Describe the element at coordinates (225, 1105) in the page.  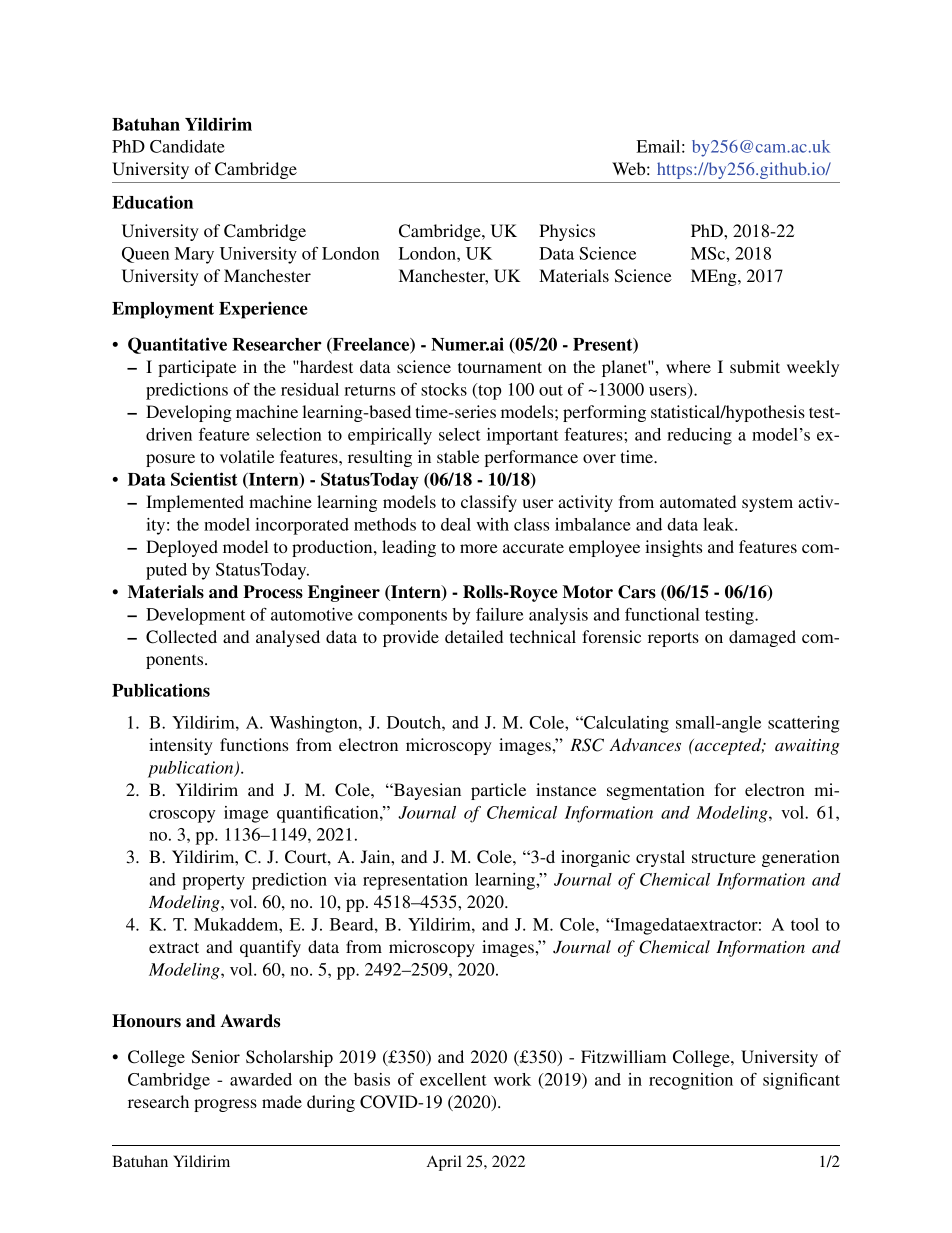
I see `progress` at that location.
